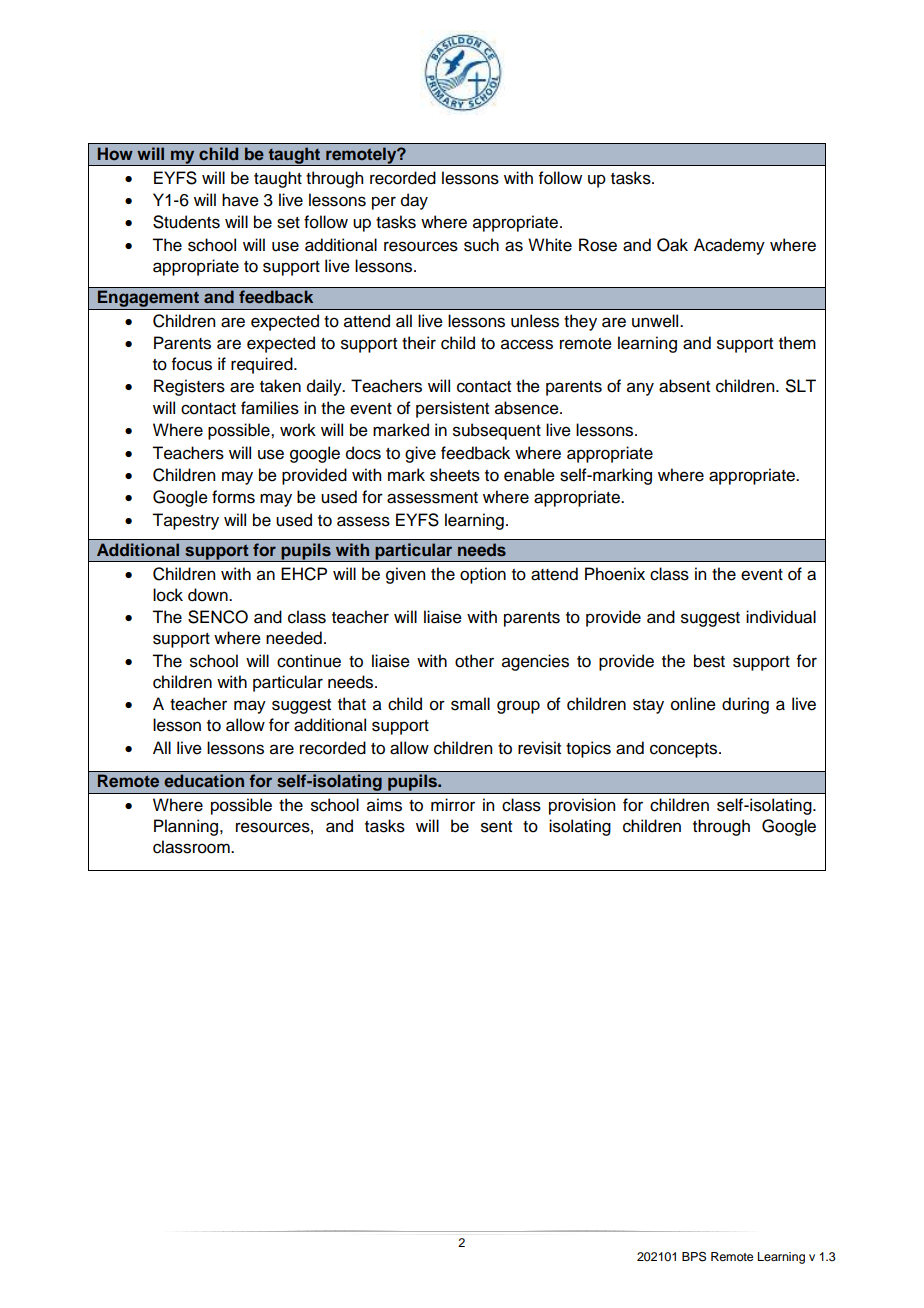 The width and height of the page is (924, 1308). Describe the element at coordinates (187, 827) in the page. I see `Planning` at that location.
